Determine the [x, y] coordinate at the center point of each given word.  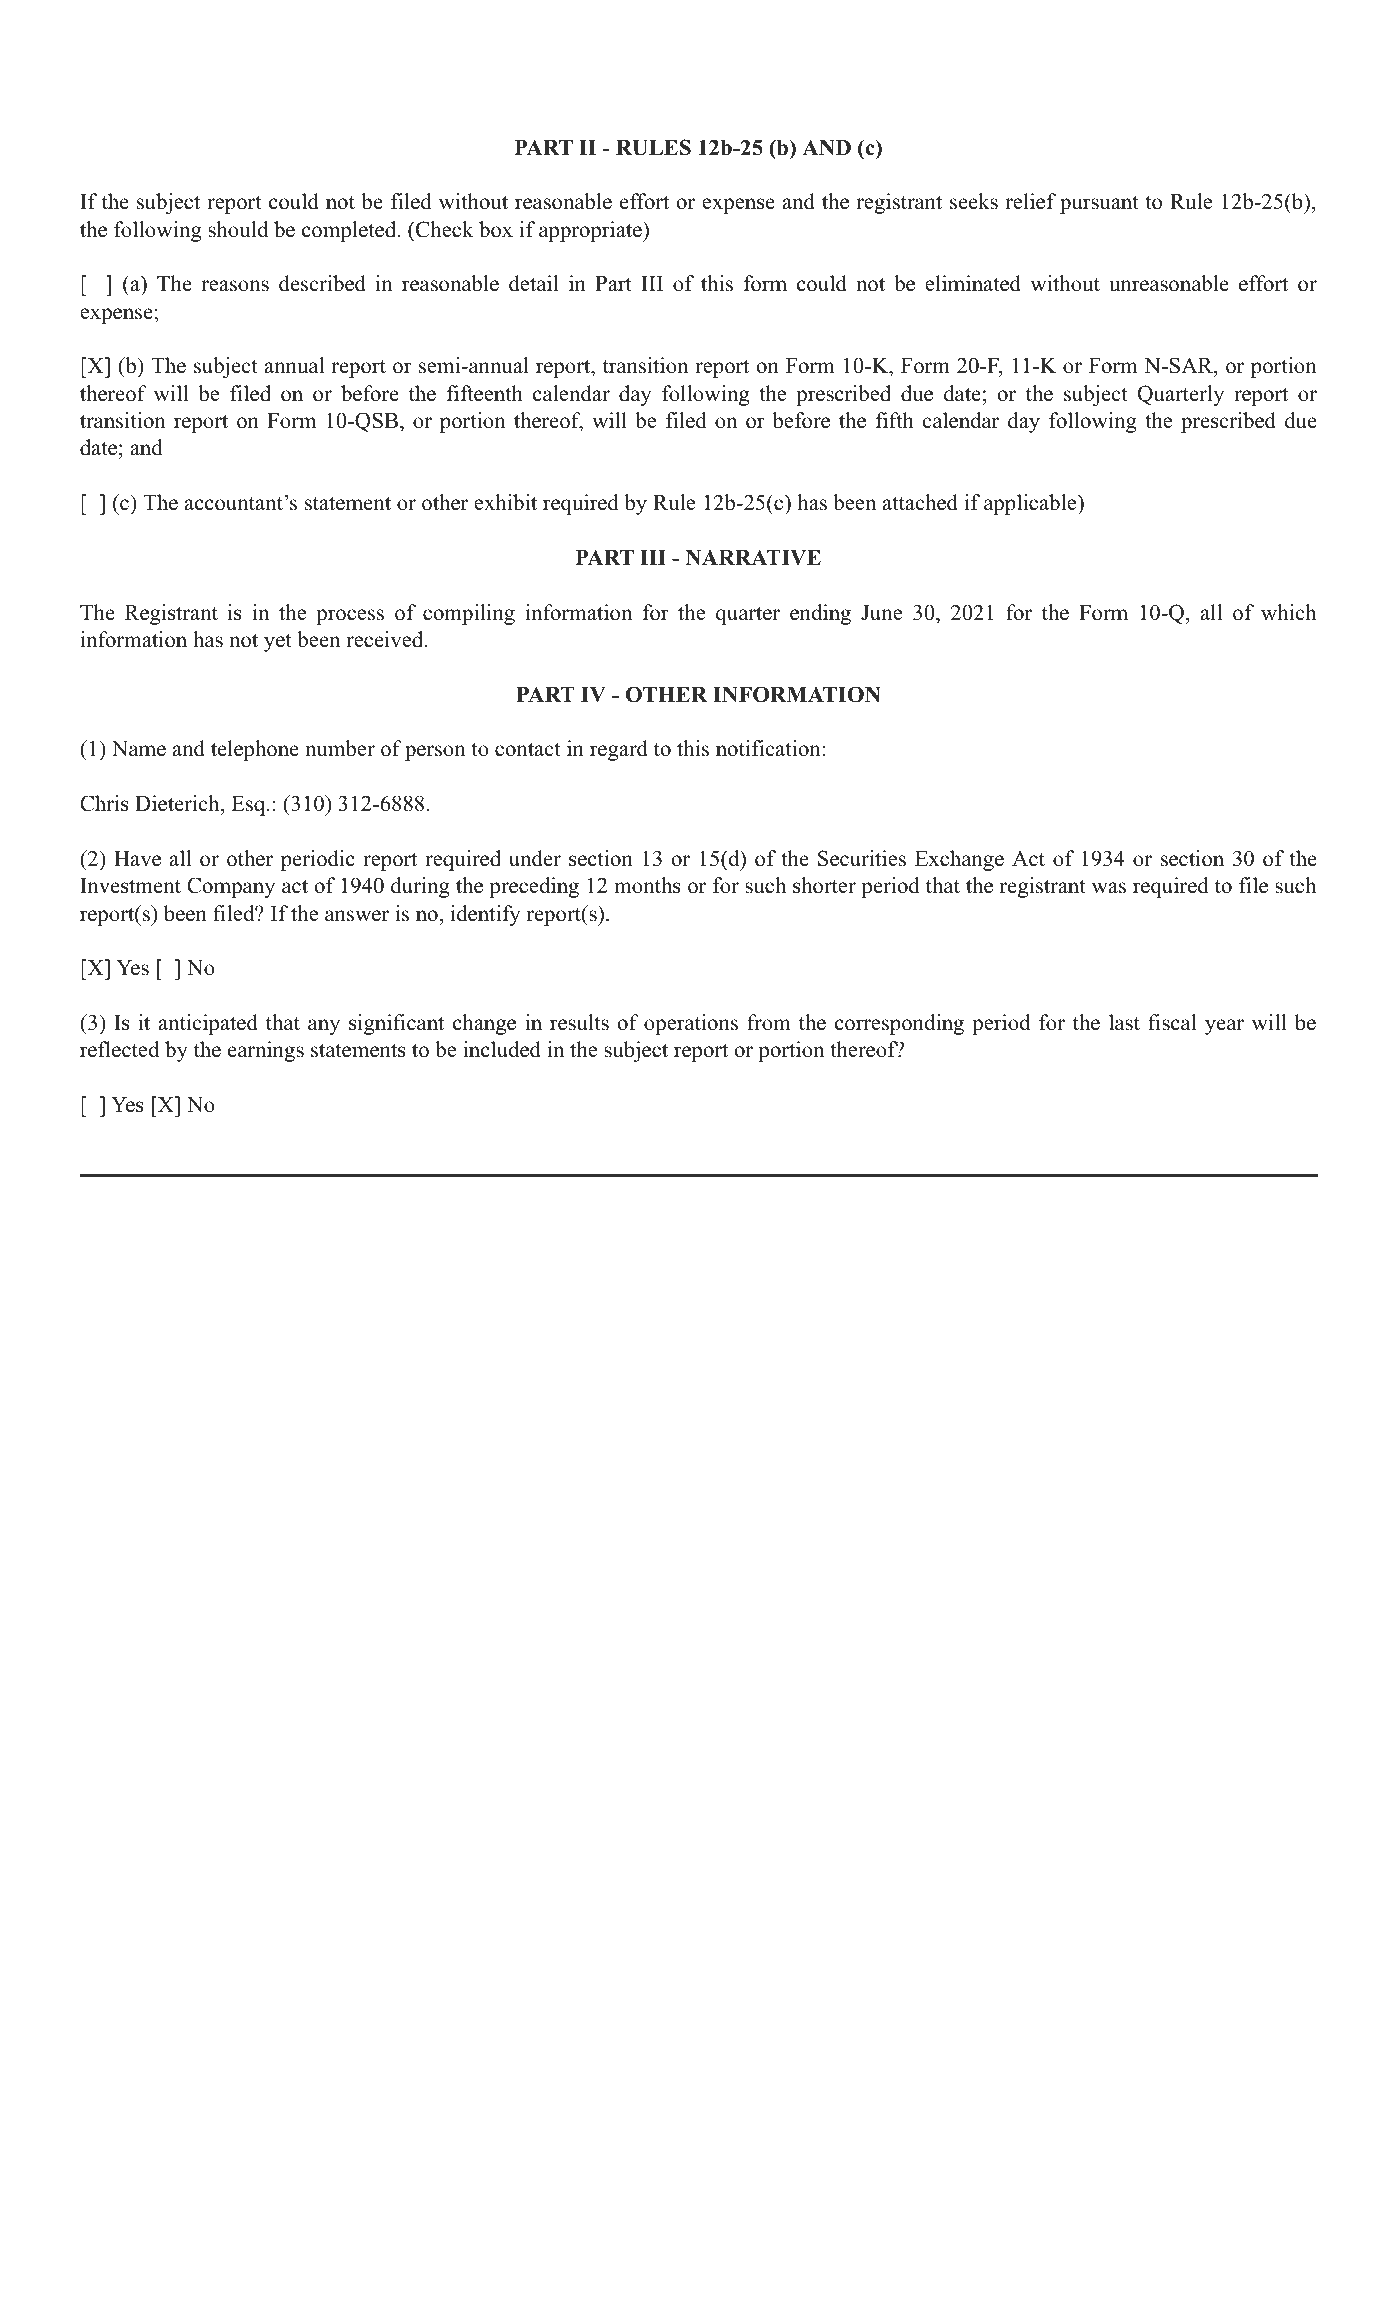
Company [231, 887]
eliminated [973, 283]
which [1288, 612]
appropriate [591, 231]
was [1109, 888]
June [881, 613]
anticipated [208, 1024]
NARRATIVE [753, 557]
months [647, 885]
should [238, 229]
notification [769, 748]
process [350, 617]
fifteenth [484, 393]
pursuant [1099, 204]
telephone [255, 750]
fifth [894, 420]
